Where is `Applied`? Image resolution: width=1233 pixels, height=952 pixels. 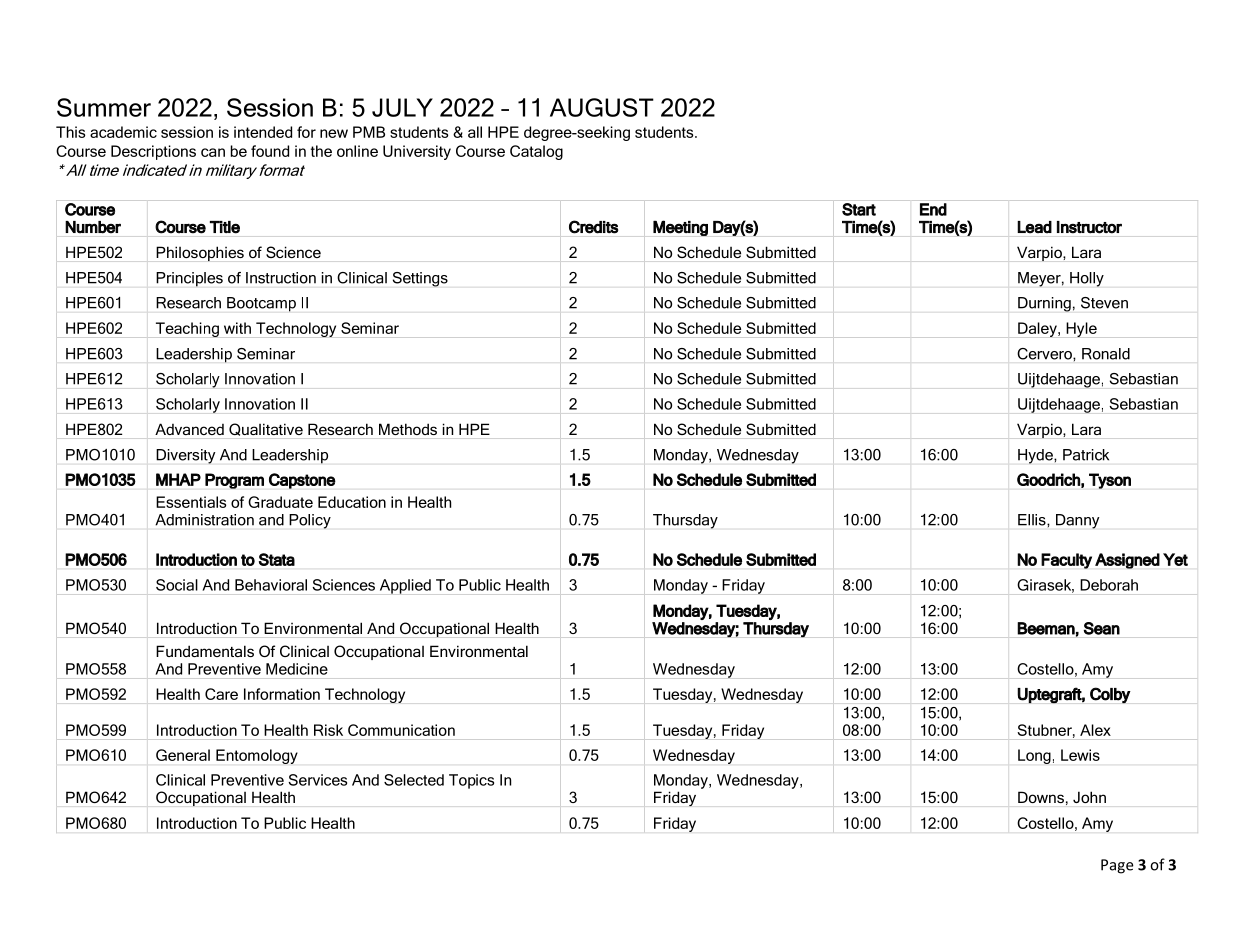
Applied is located at coordinates (405, 586).
